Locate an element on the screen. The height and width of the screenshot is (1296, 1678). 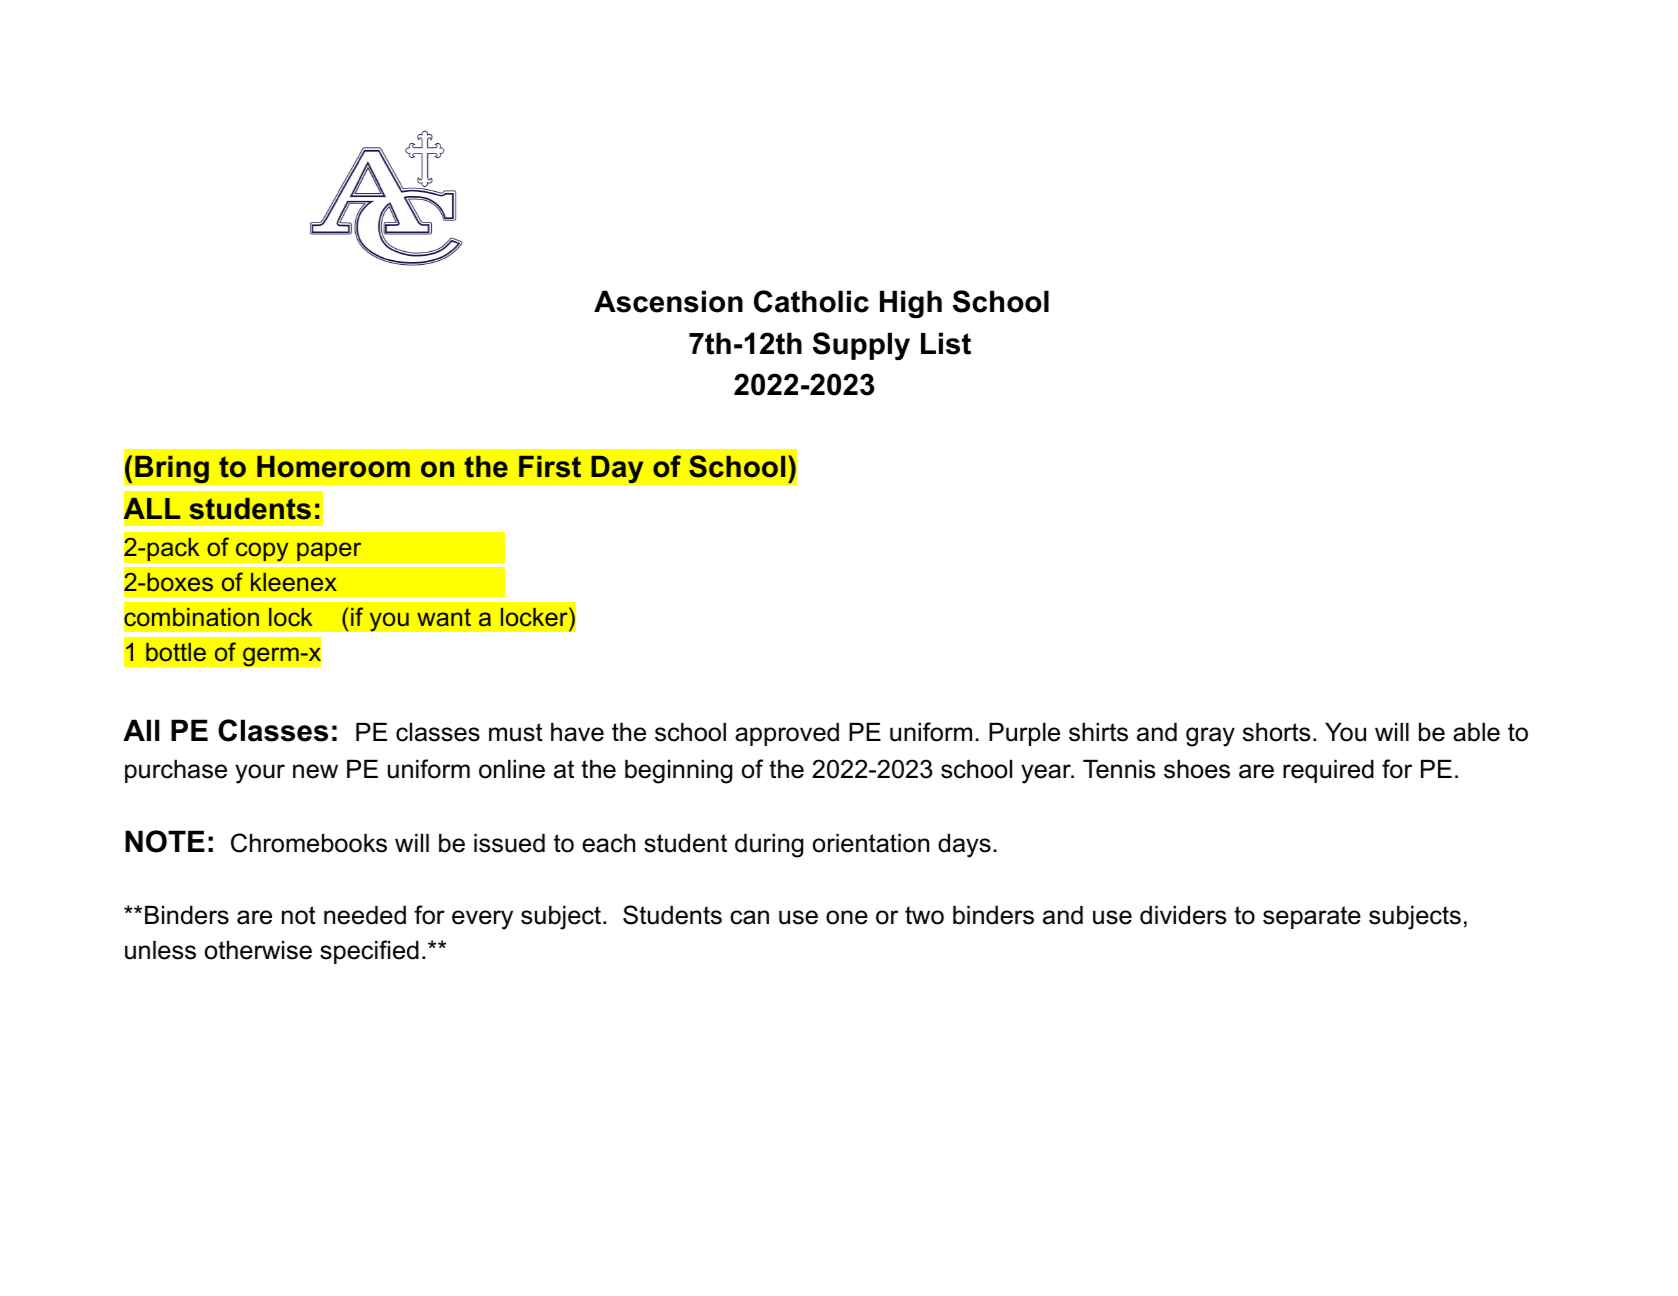
shorts is located at coordinates (1276, 732).
